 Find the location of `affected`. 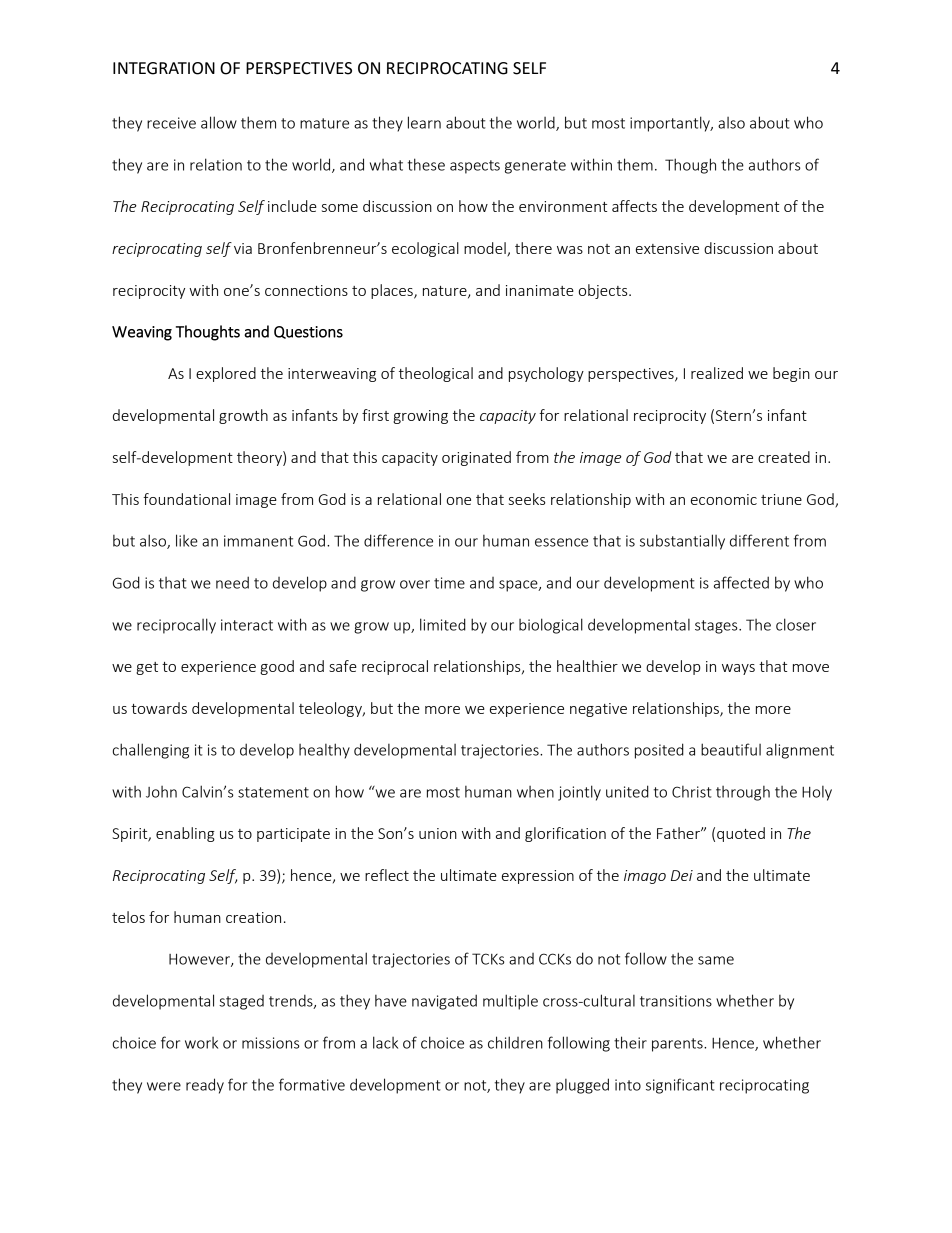

affected is located at coordinates (741, 582).
